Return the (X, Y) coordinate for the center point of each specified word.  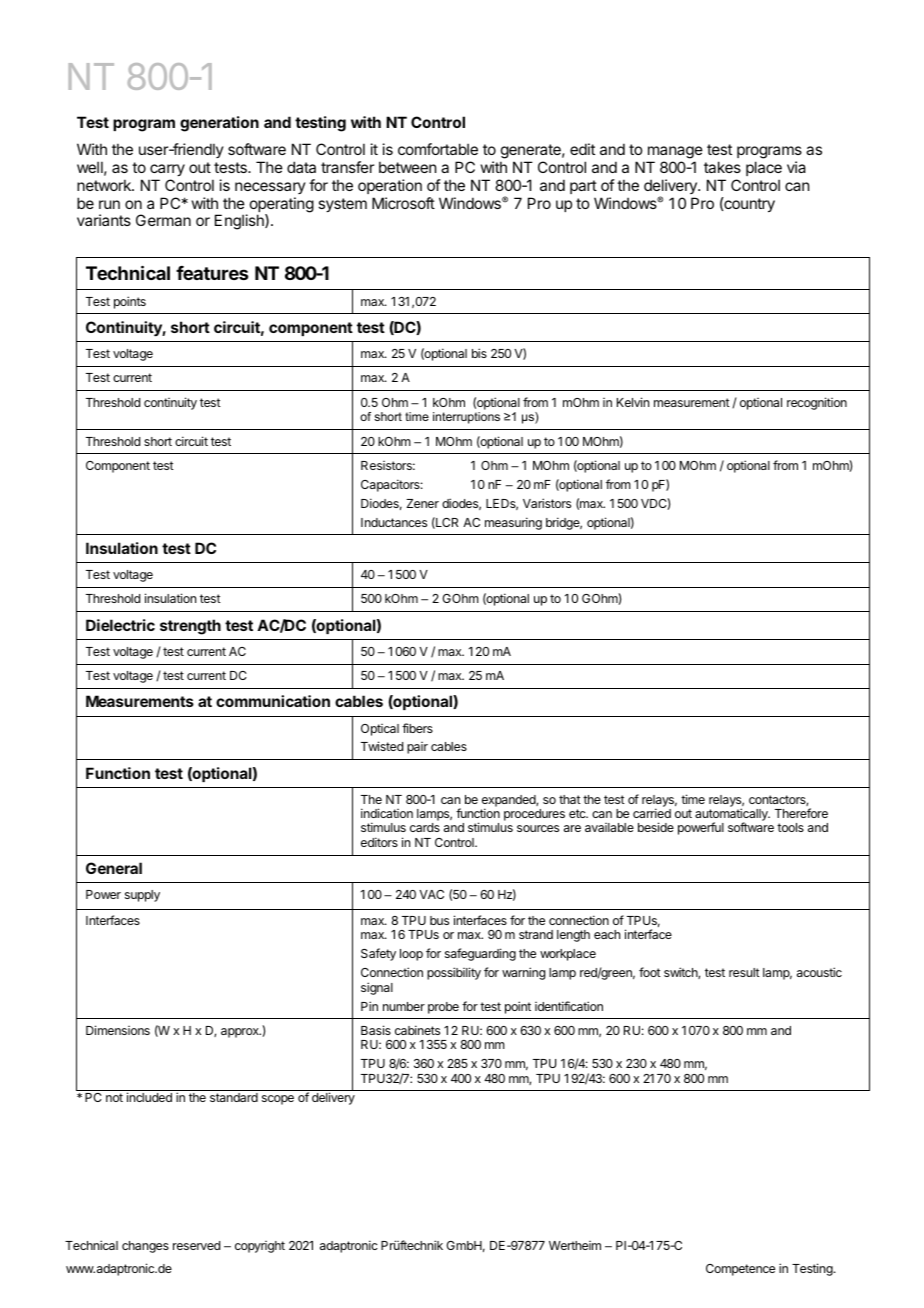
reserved (196, 1245)
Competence (740, 1270)
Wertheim (575, 1245)
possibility (454, 973)
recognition (817, 403)
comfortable (438, 149)
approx (241, 1033)
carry (167, 170)
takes (722, 167)
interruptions (466, 418)
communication (273, 701)
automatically (732, 816)
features (212, 273)
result (744, 972)
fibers (417, 728)
